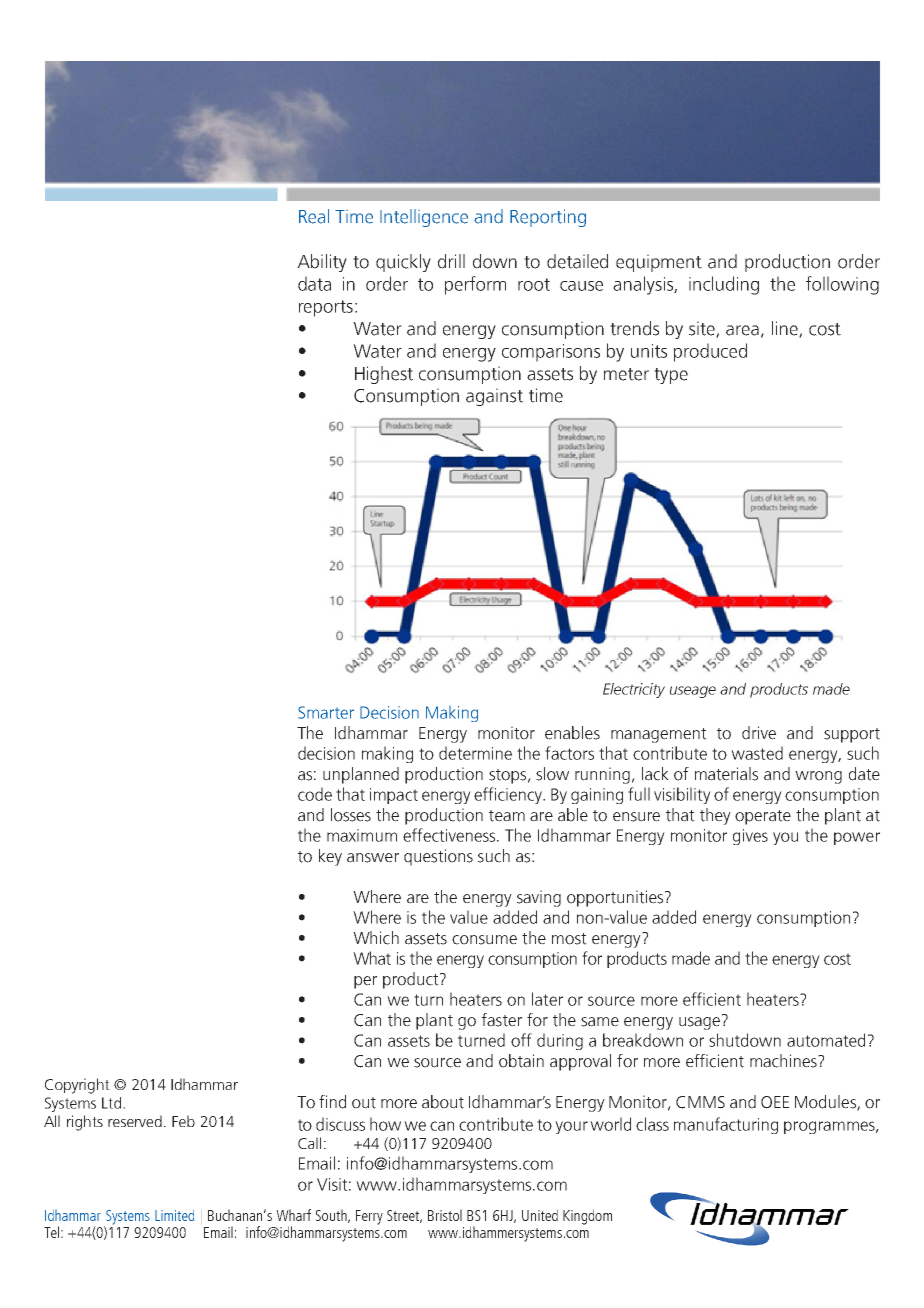 This page has width=924, height=1308. I want to click on including, so click(724, 285).
